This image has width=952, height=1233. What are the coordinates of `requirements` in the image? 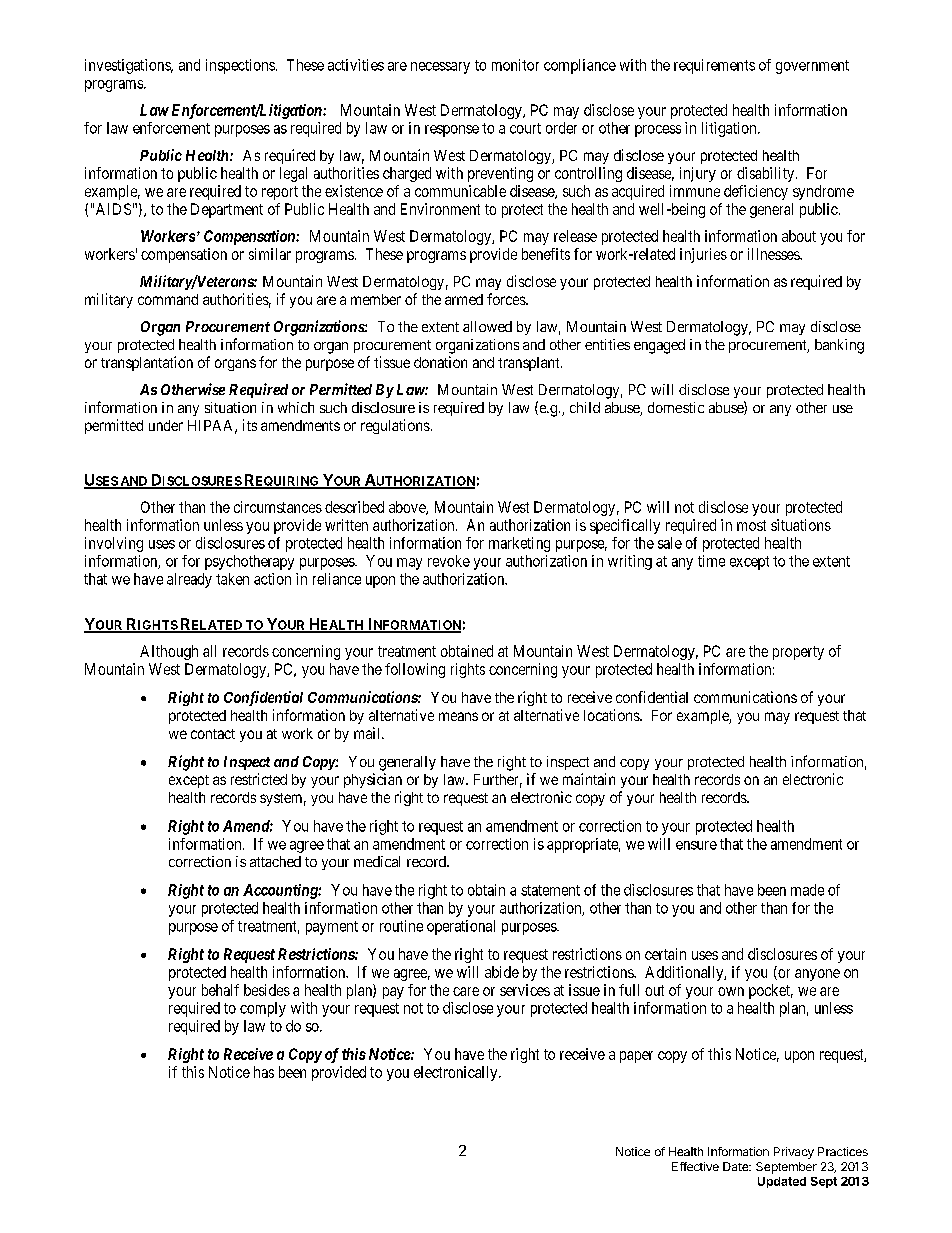 It's located at (714, 66).
